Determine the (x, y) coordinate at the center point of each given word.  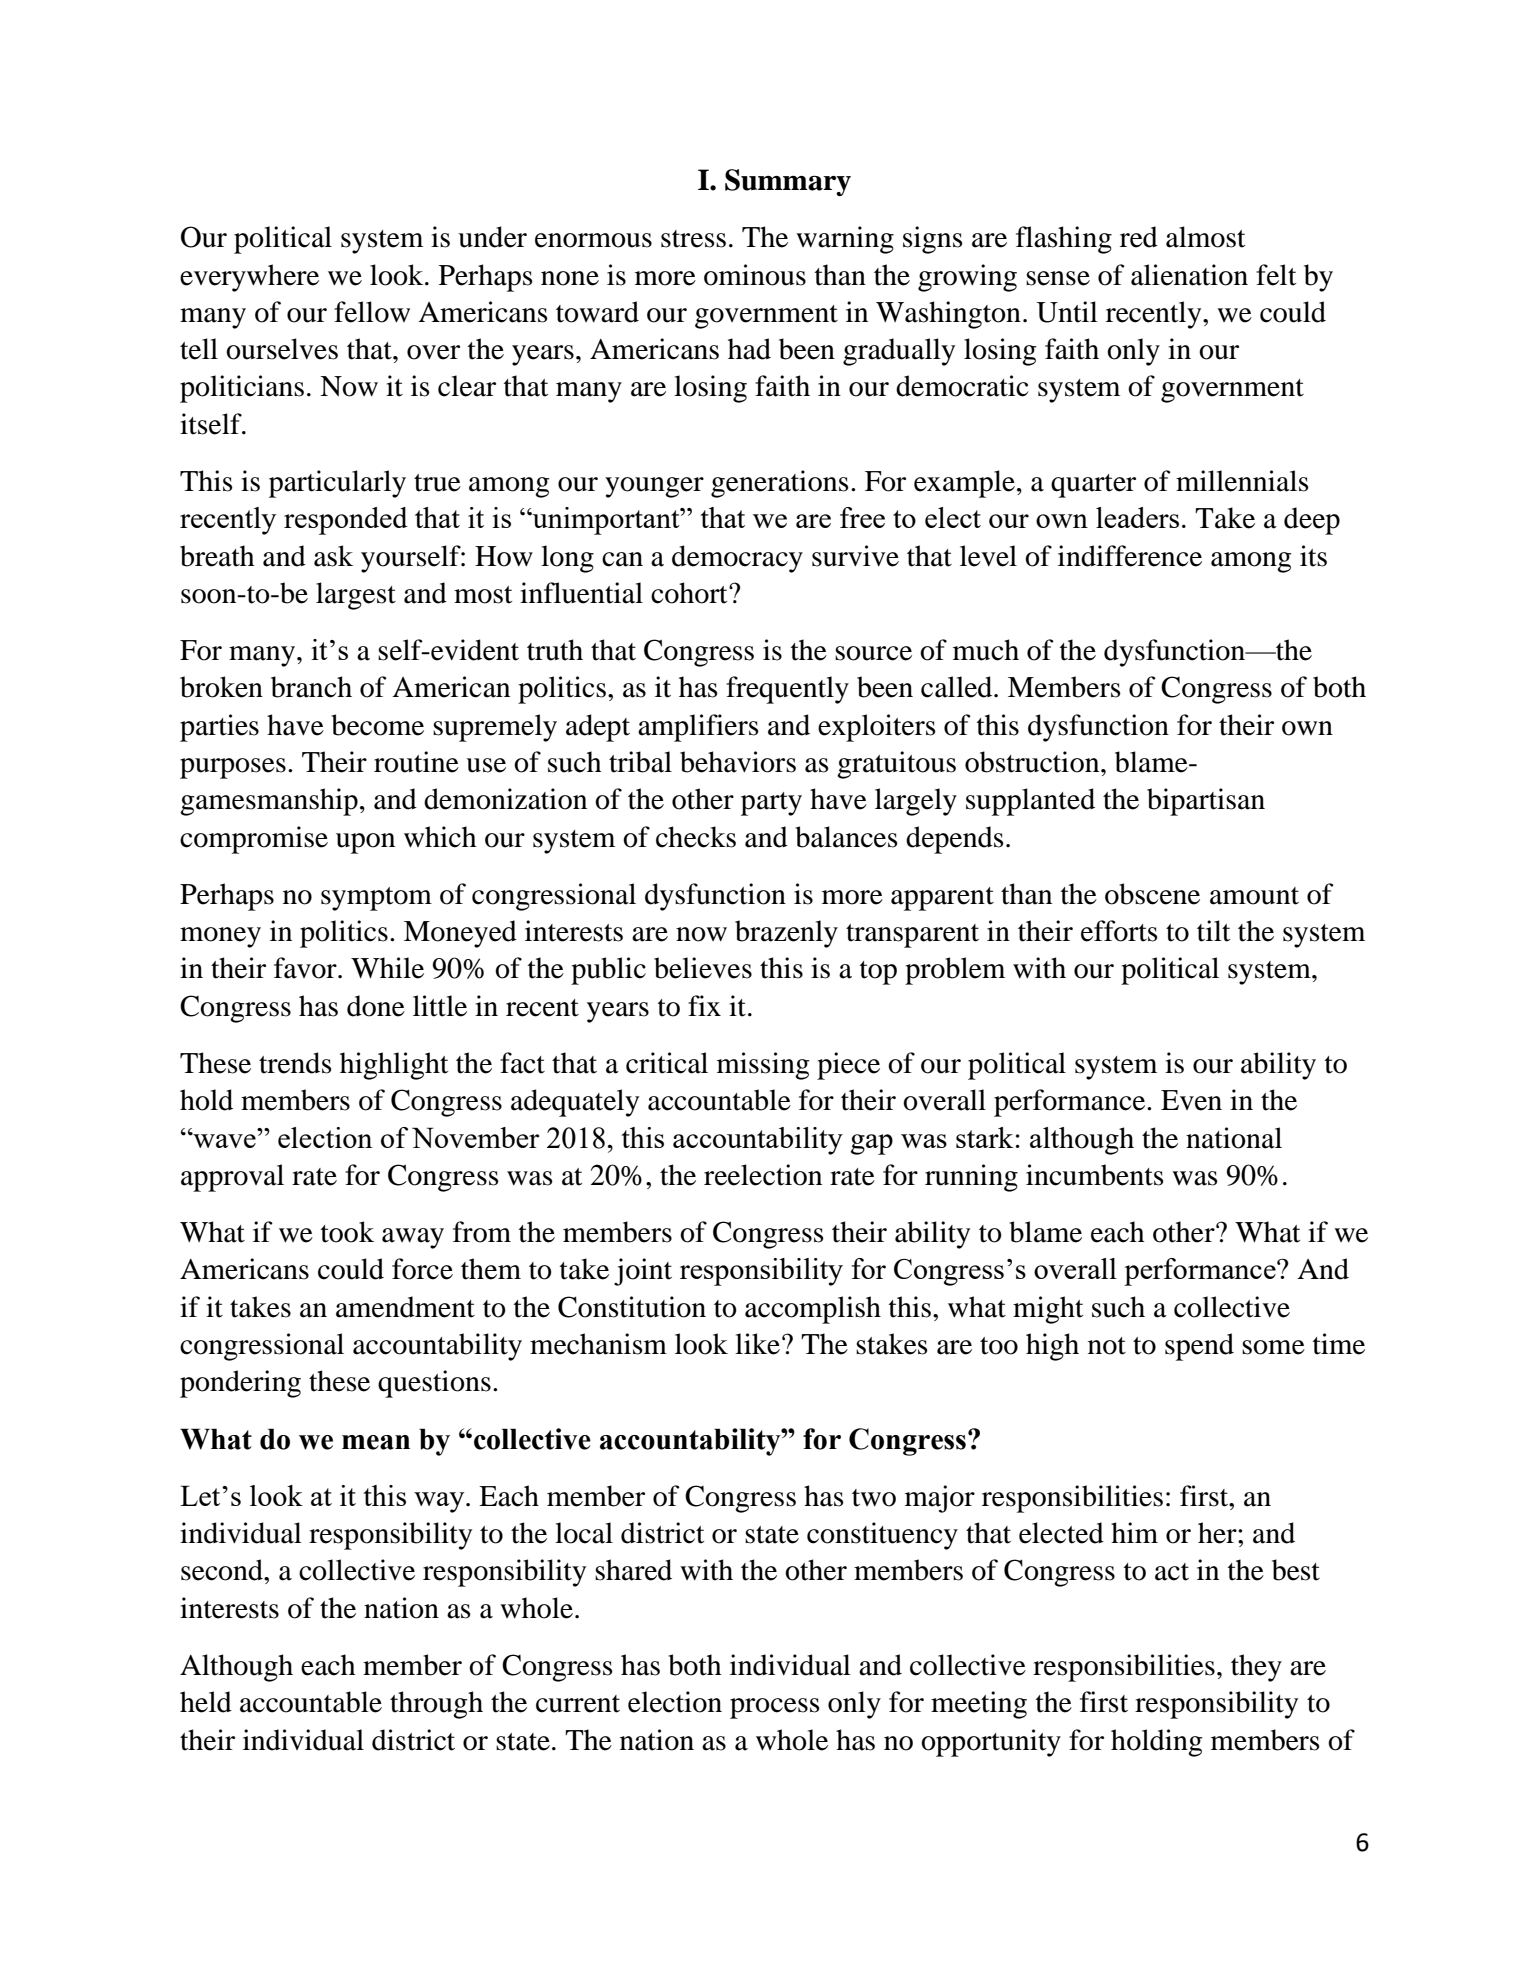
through (436, 1705)
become (377, 725)
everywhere (249, 278)
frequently (787, 690)
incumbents (1095, 1175)
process (775, 1708)
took (347, 1232)
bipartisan (1206, 802)
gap (872, 1144)
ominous (755, 275)
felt (1276, 275)
